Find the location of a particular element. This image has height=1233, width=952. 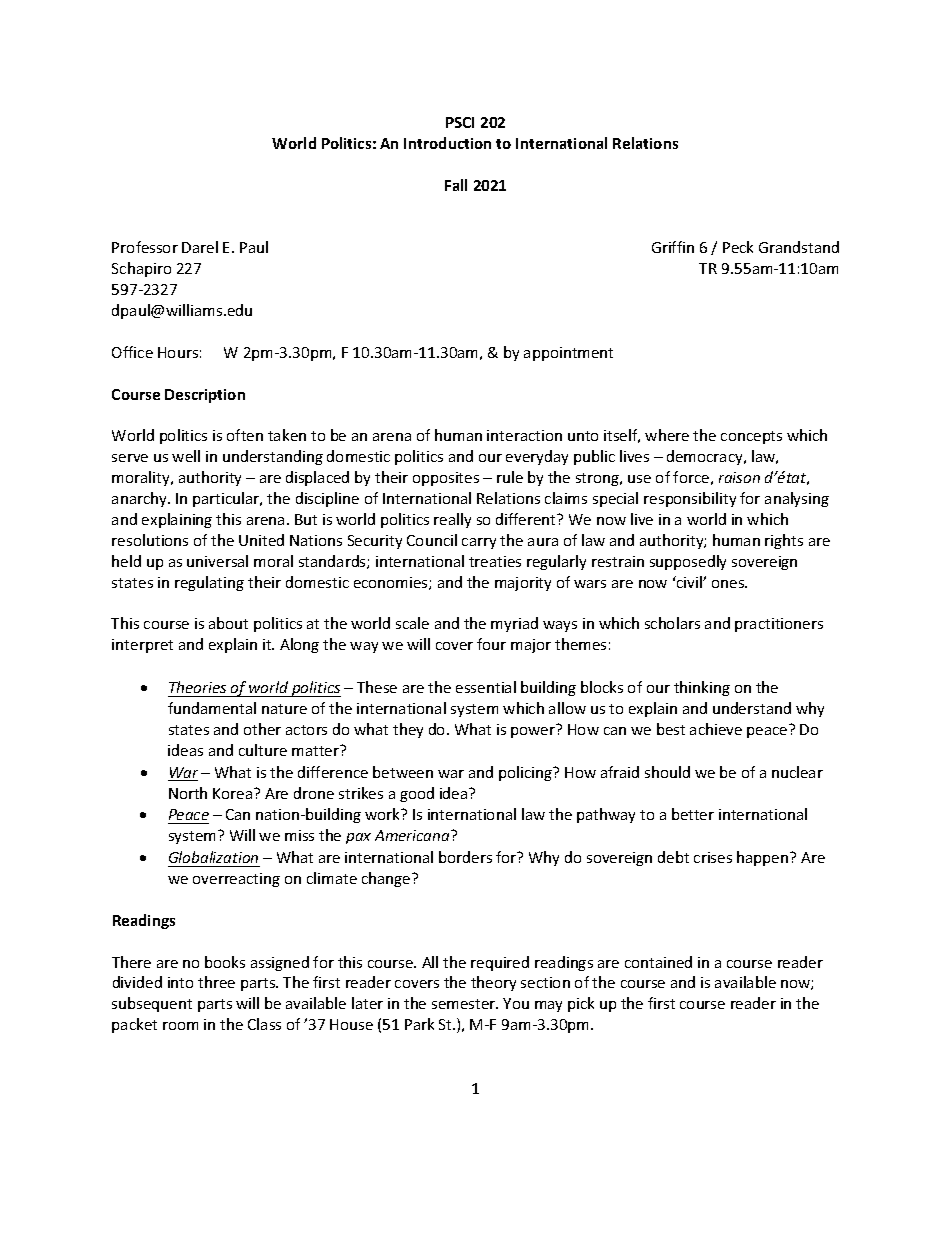

semester is located at coordinates (465, 1004).
